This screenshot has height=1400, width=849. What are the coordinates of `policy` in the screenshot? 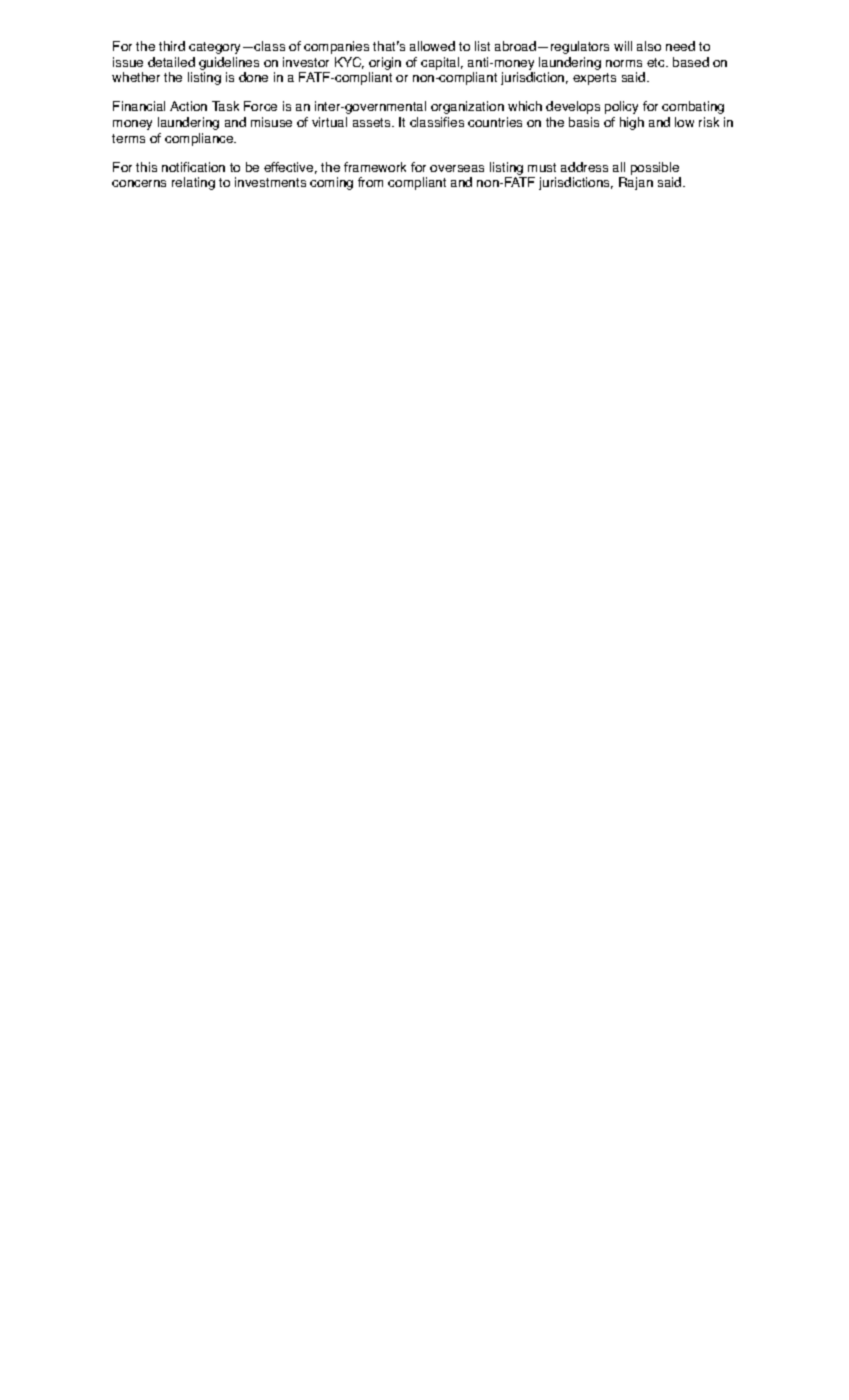 It's located at (621, 107).
